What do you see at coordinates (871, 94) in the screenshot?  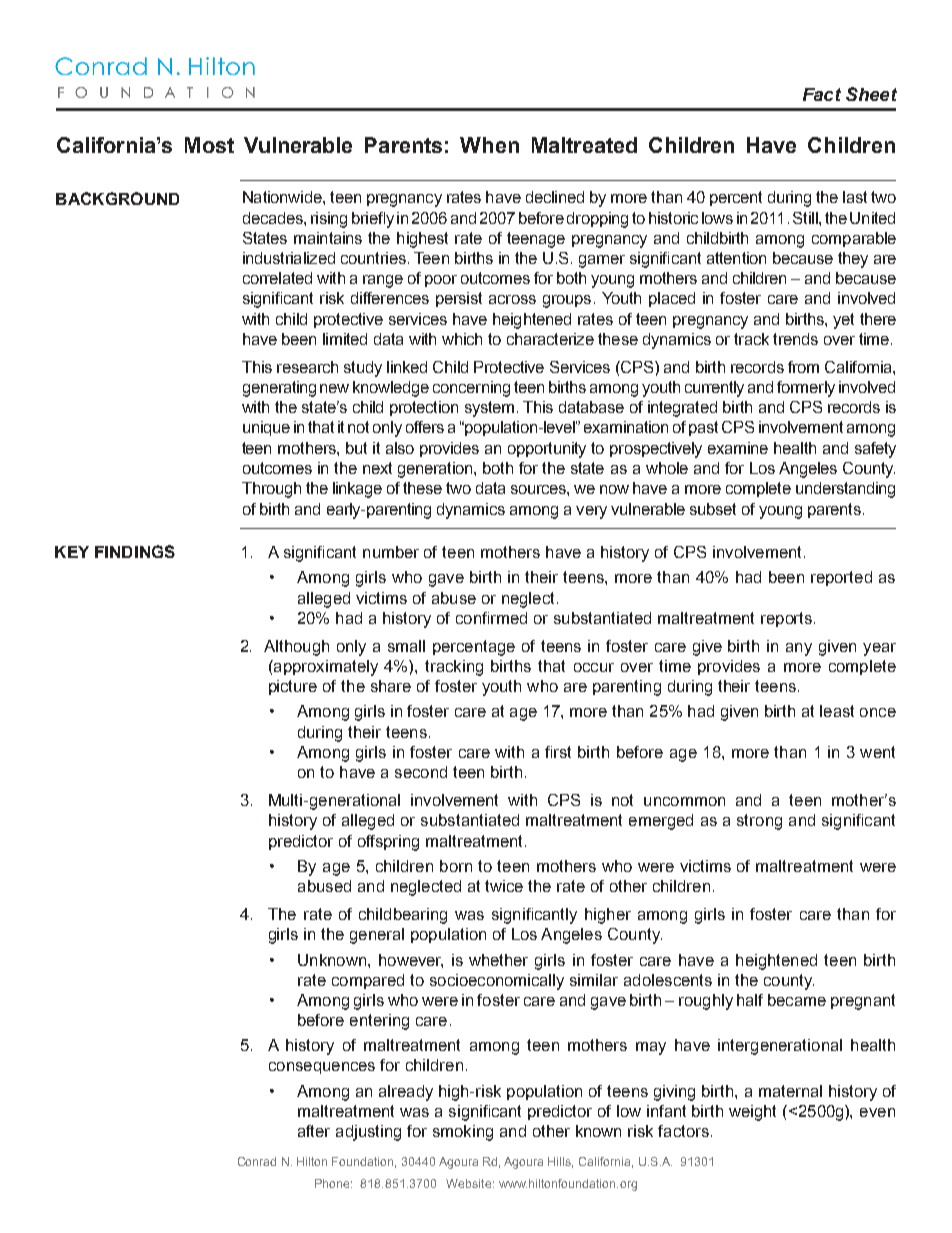 I see `Sheet` at bounding box center [871, 94].
